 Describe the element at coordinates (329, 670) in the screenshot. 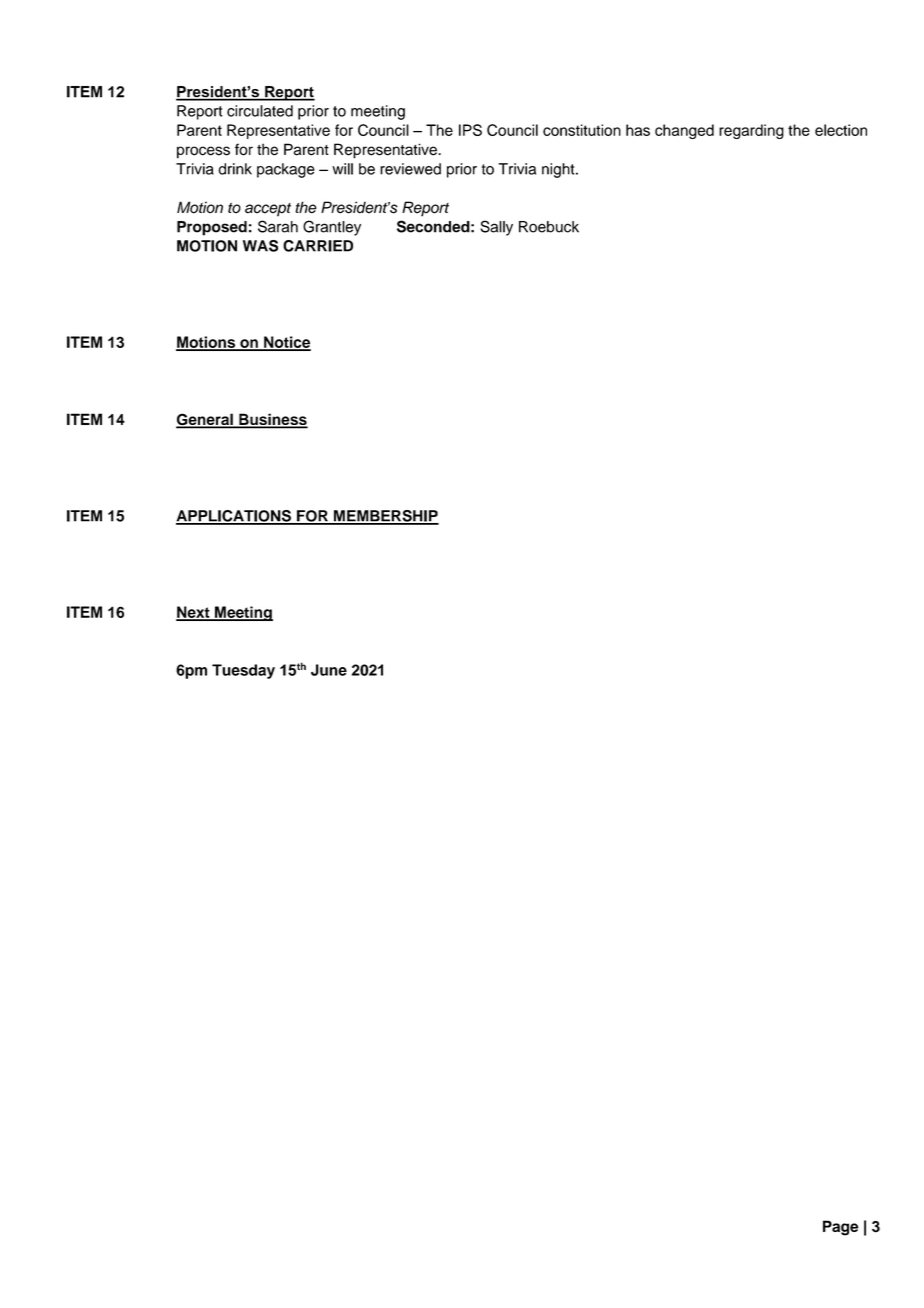

I see `June` at that location.
